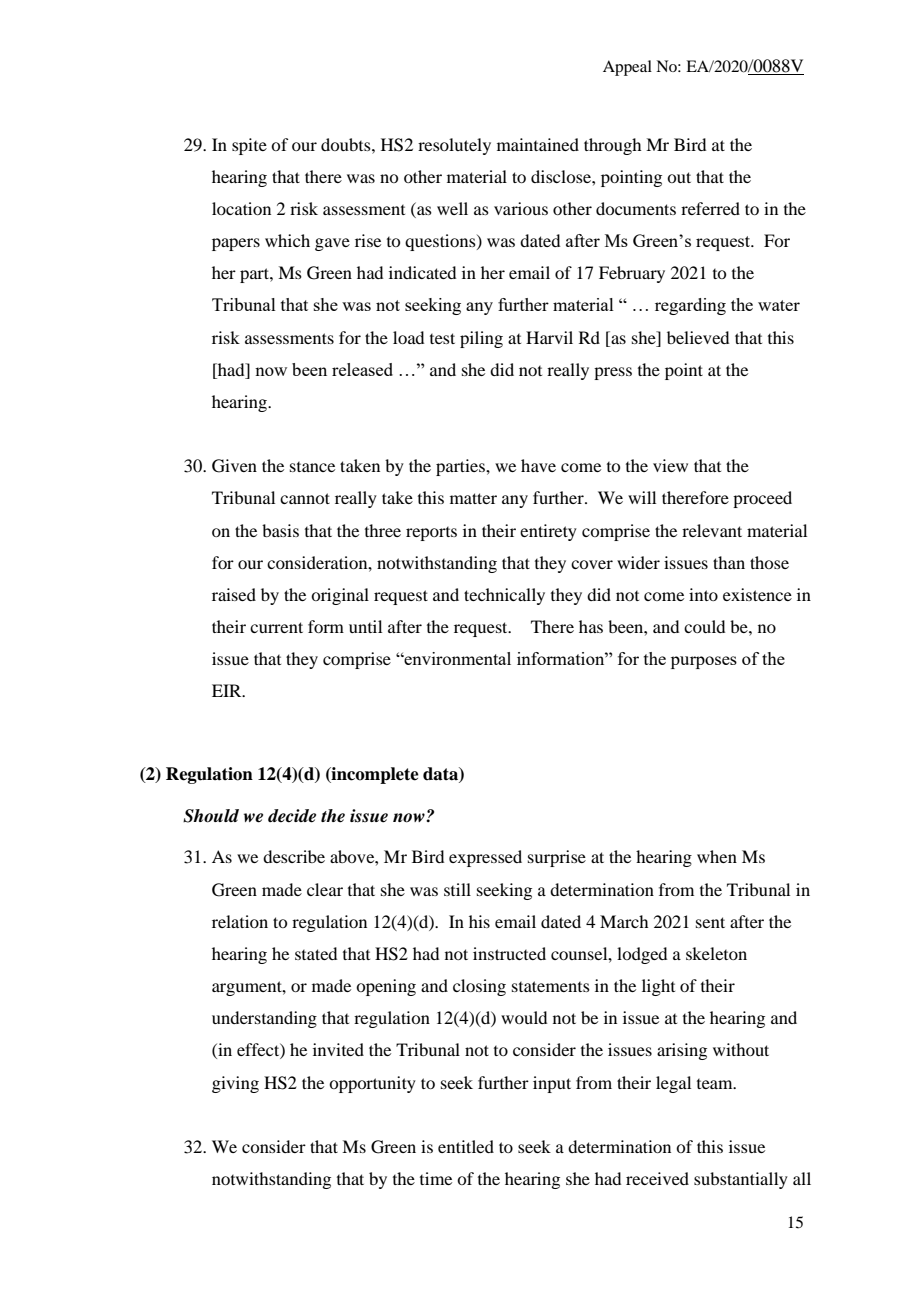 Image resolution: width=924 pixels, height=1308 pixels. What do you see at coordinates (504, 596) in the image?
I see `technically` at bounding box center [504, 596].
